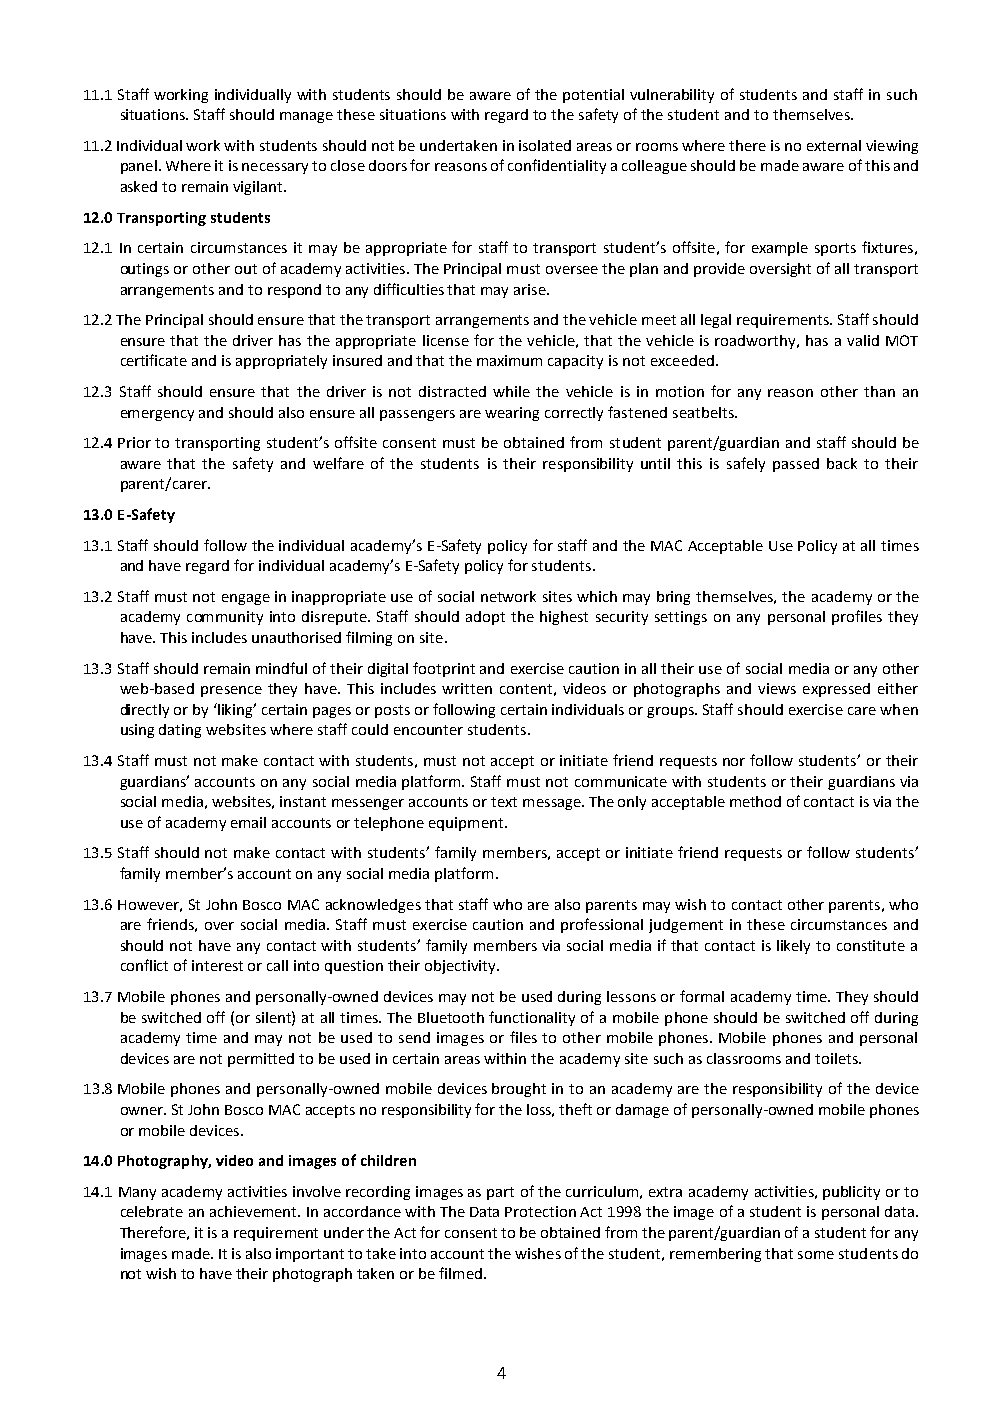 The height and width of the image is (1418, 1003). What do you see at coordinates (755, 801) in the image?
I see `method` at bounding box center [755, 801].
